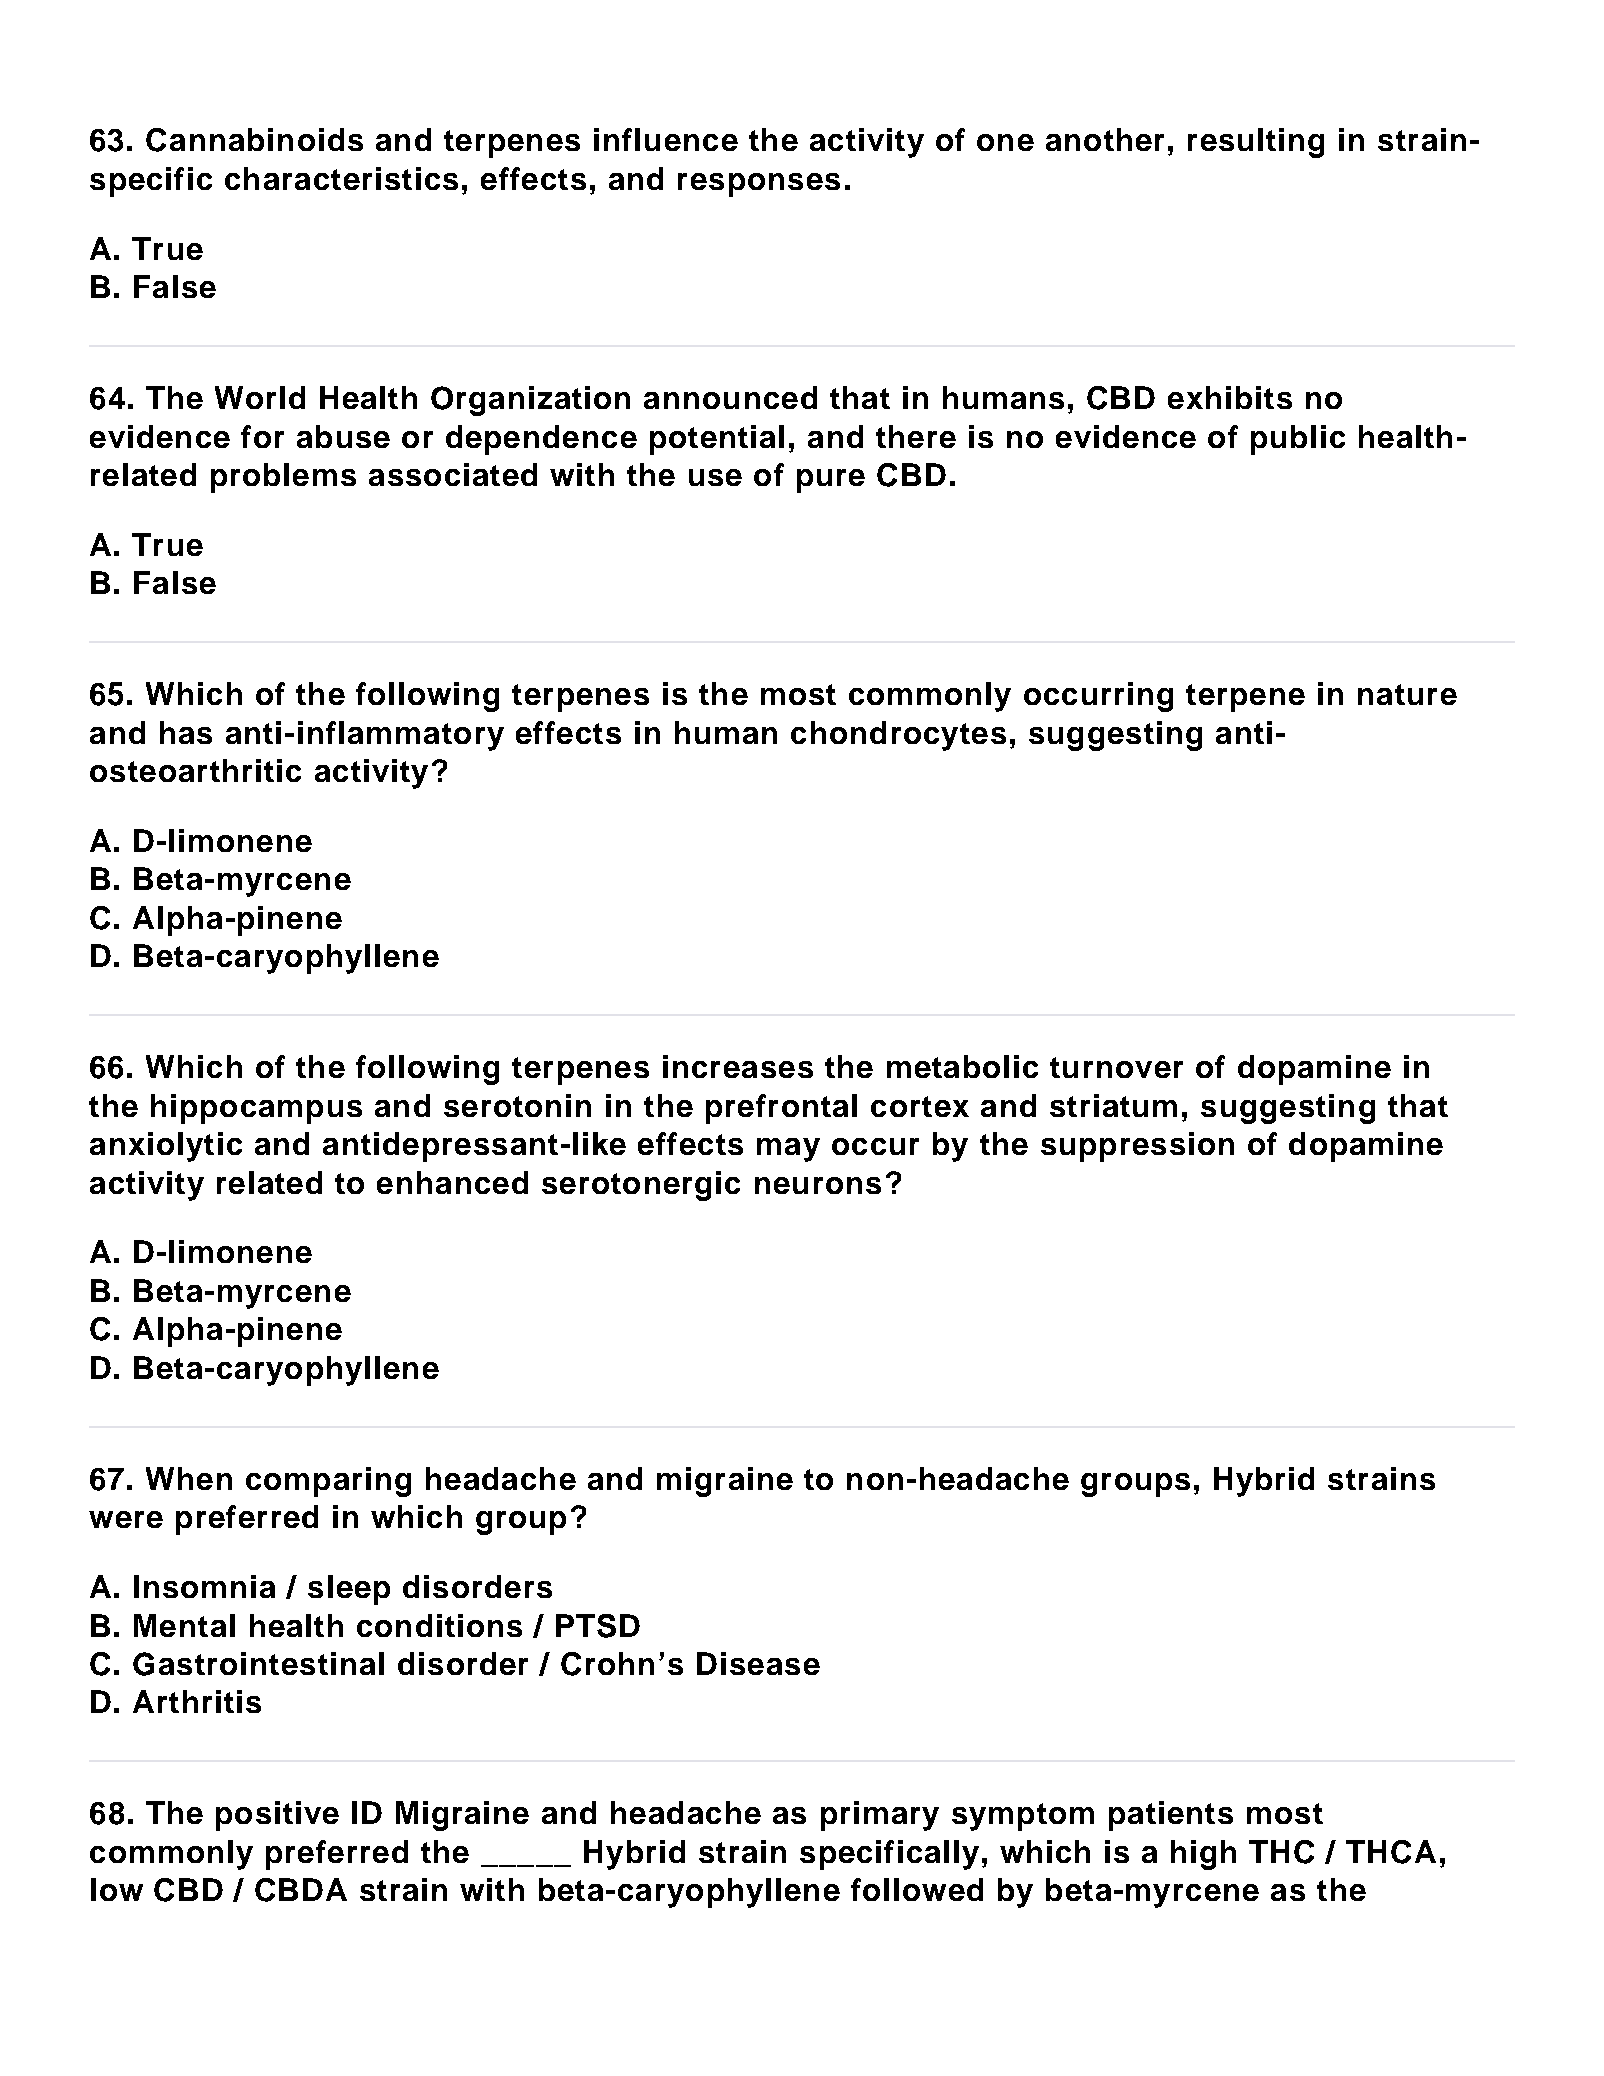 This screenshot has width=1604, height=2076. Describe the element at coordinates (1116, 1067) in the screenshot. I see `turnover` at that location.
